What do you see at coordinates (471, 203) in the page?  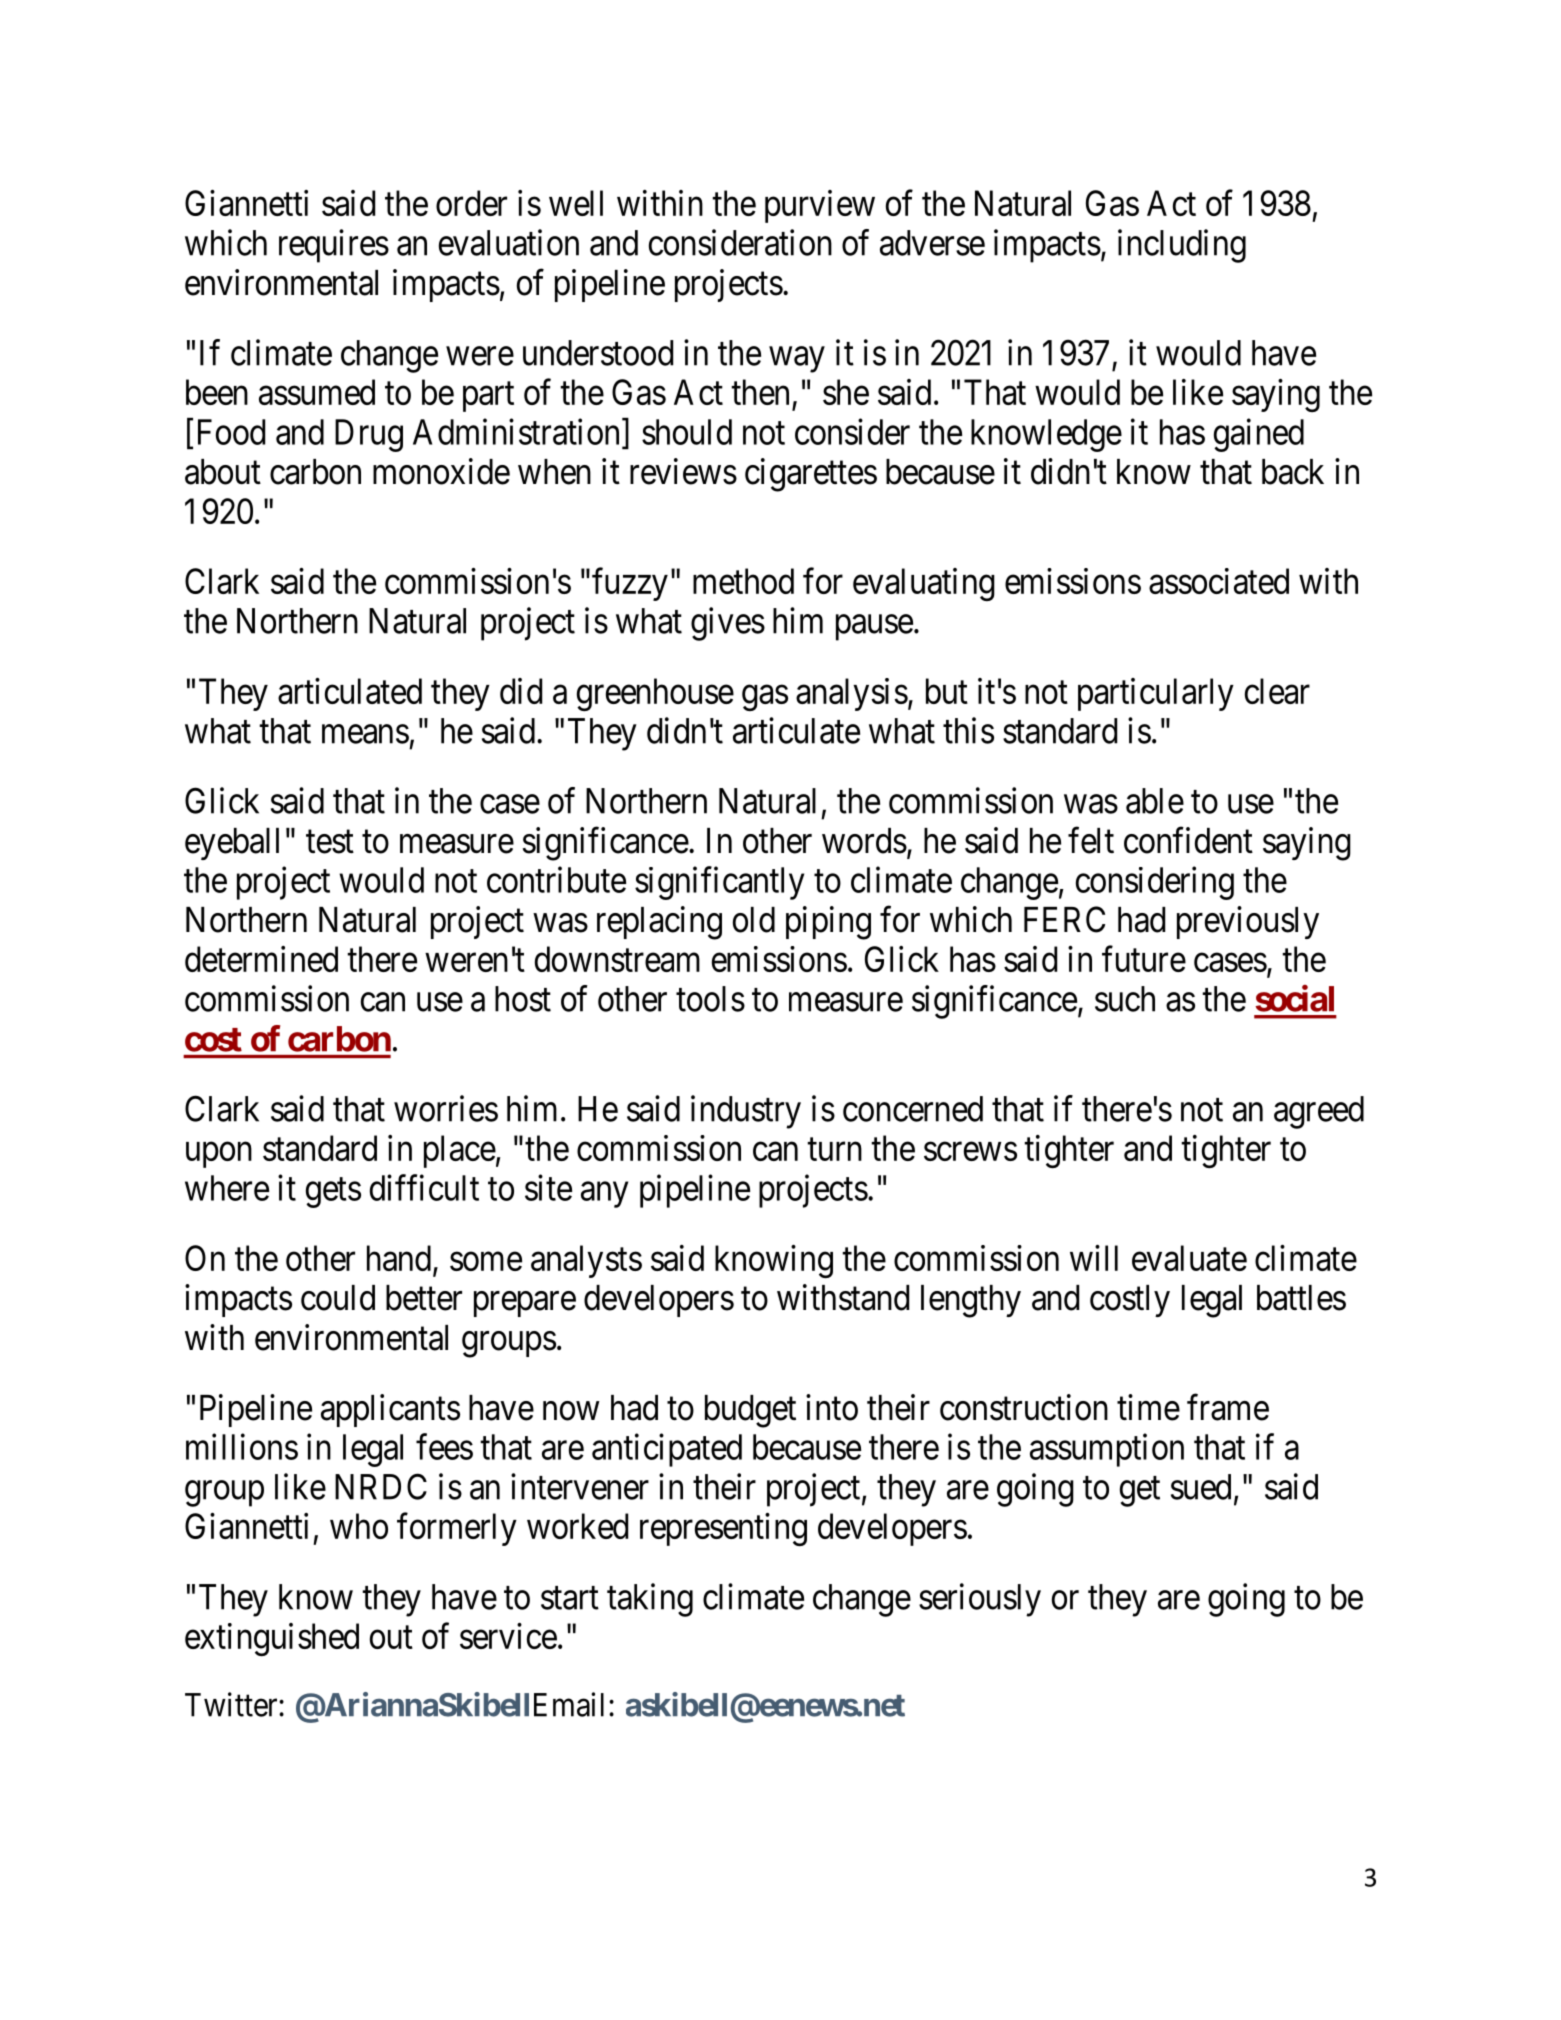 I see `order` at bounding box center [471, 203].
